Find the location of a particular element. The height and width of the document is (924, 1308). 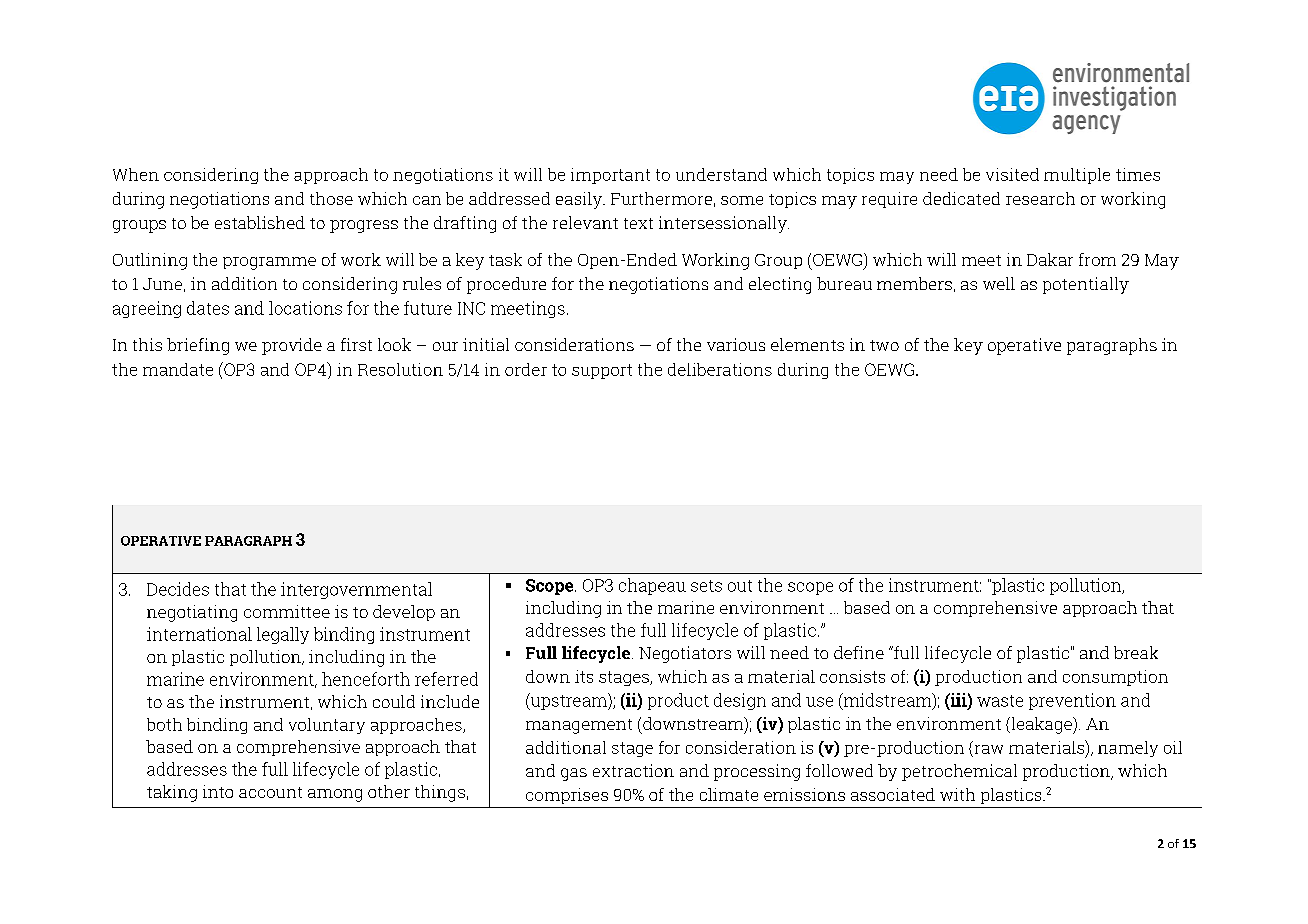

provide is located at coordinates (292, 346).
